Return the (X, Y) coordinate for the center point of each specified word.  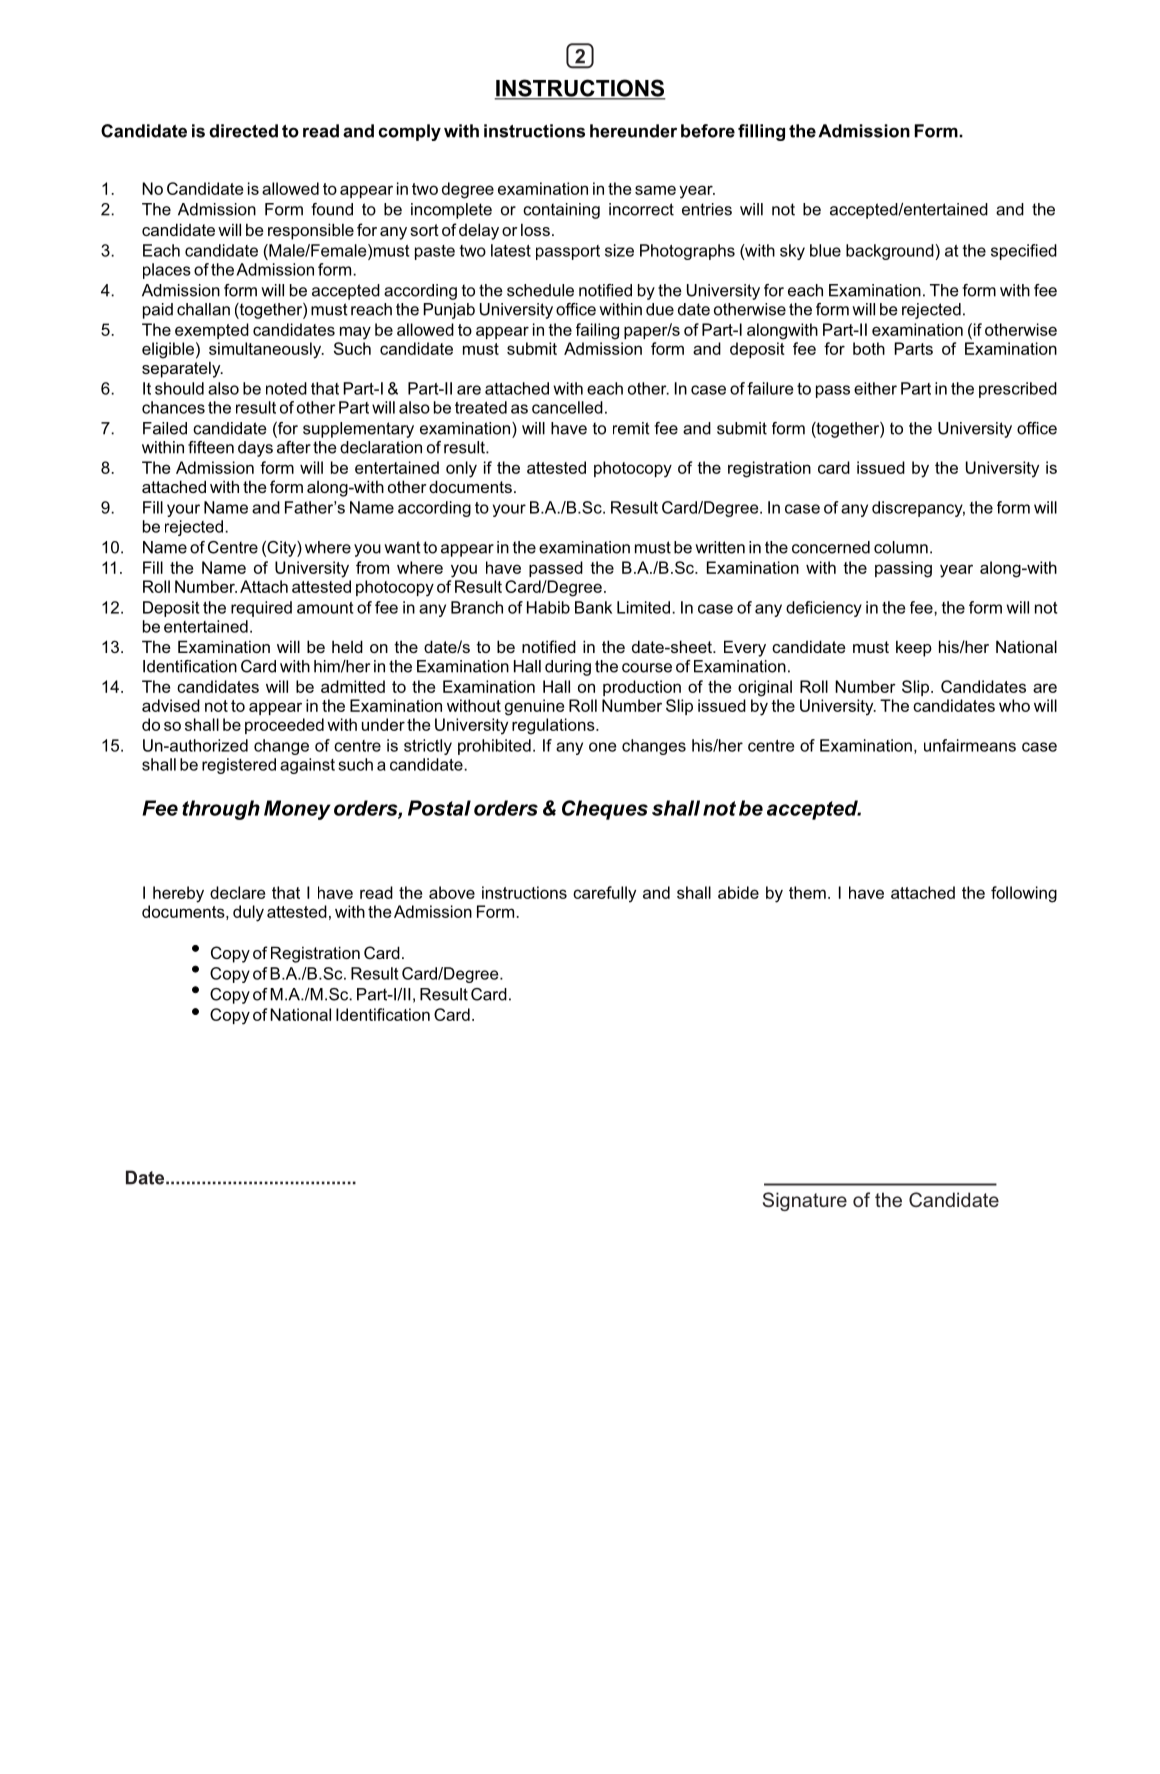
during (568, 668)
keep (914, 648)
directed (243, 131)
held (347, 646)
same (655, 190)
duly (248, 913)
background (890, 252)
